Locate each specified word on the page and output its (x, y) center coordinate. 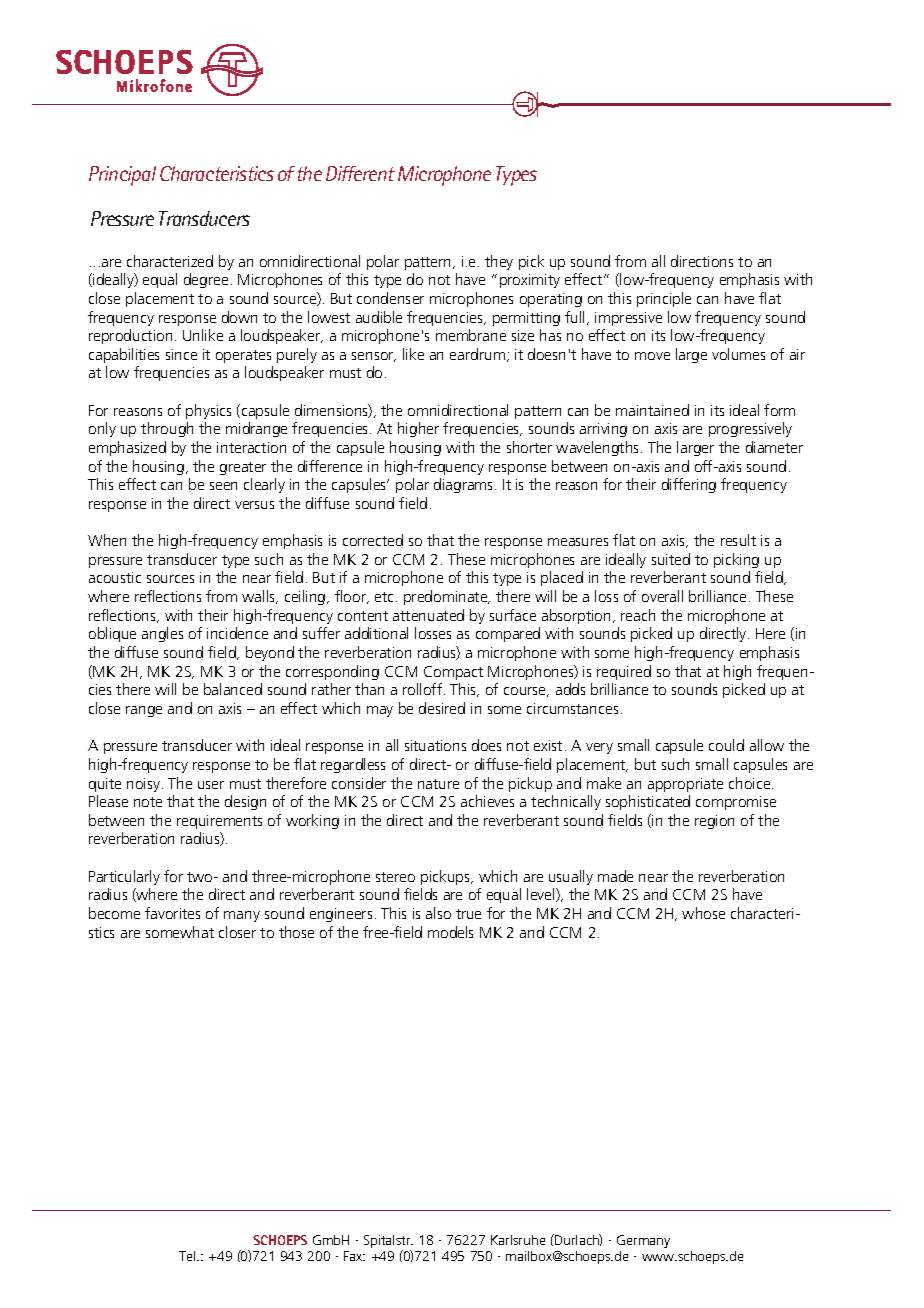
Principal (122, 176)
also (438, 913)
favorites (172, 913)
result (738, 540)
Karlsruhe (518, 1240)
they (499, 262)
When (107, 540)
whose (703, 913)
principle (664, 299)
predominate (447, 597)
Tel (188, 1256)
